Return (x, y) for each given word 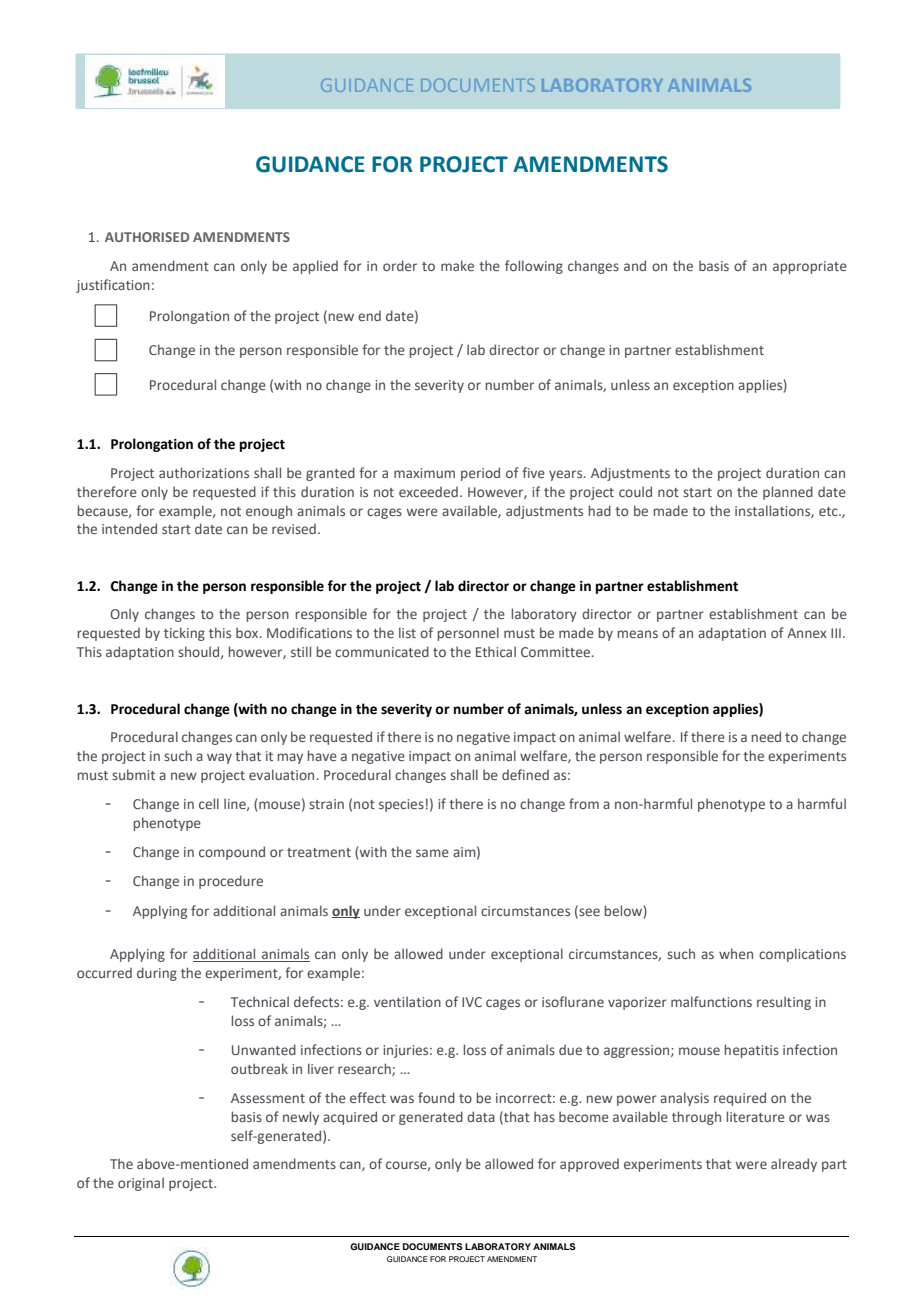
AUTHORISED (147, 237)
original (141, 1184)
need (766, 736)
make (457, 265)
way (219, 758)
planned (788, 493)
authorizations (204, 472)
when (736, 953)
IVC (472, 1002)
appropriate (810, 267)
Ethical (496, 651)
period (480, 474)
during (157, 974)
